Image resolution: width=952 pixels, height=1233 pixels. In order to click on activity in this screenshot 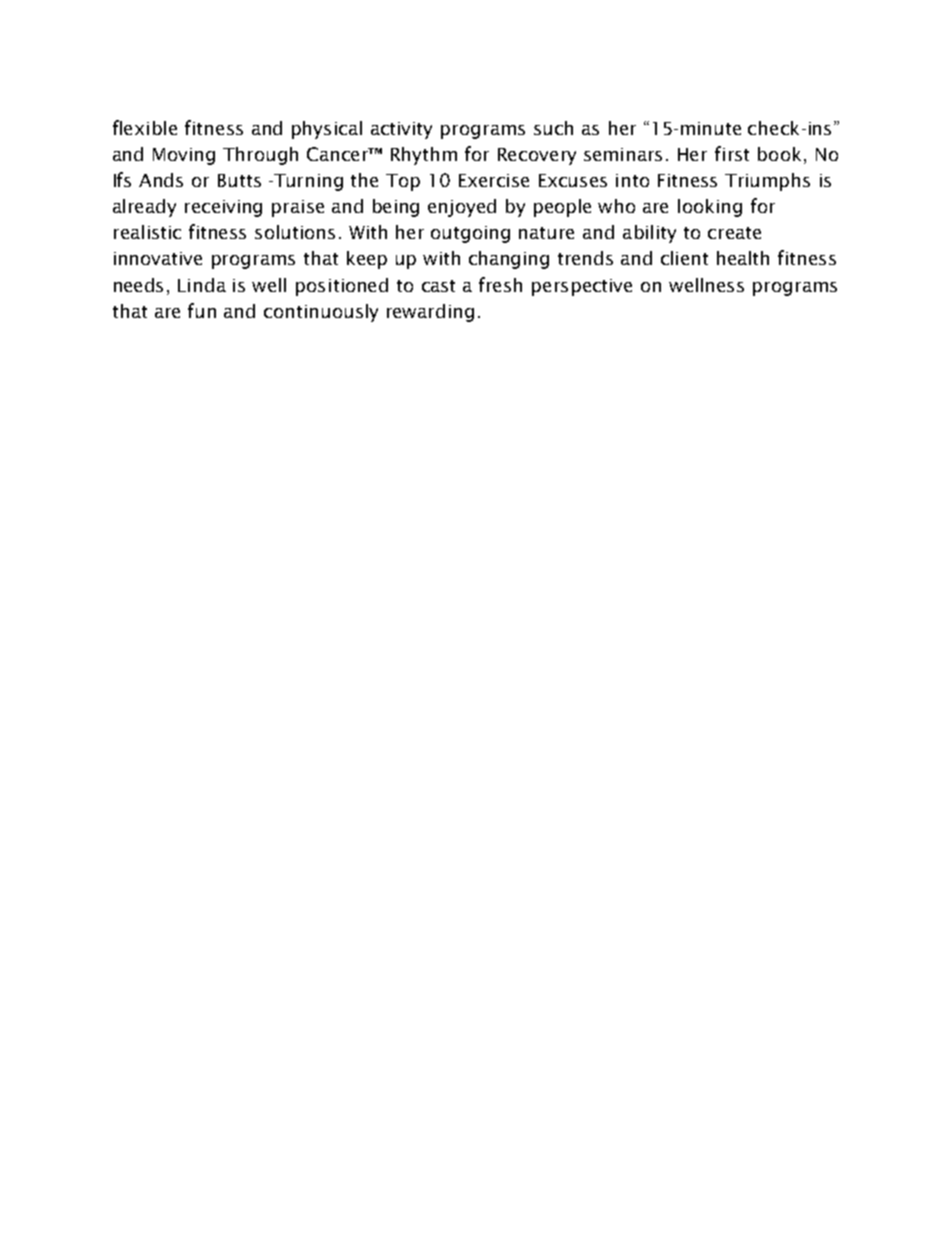, I will do `click(401, 130)`.
